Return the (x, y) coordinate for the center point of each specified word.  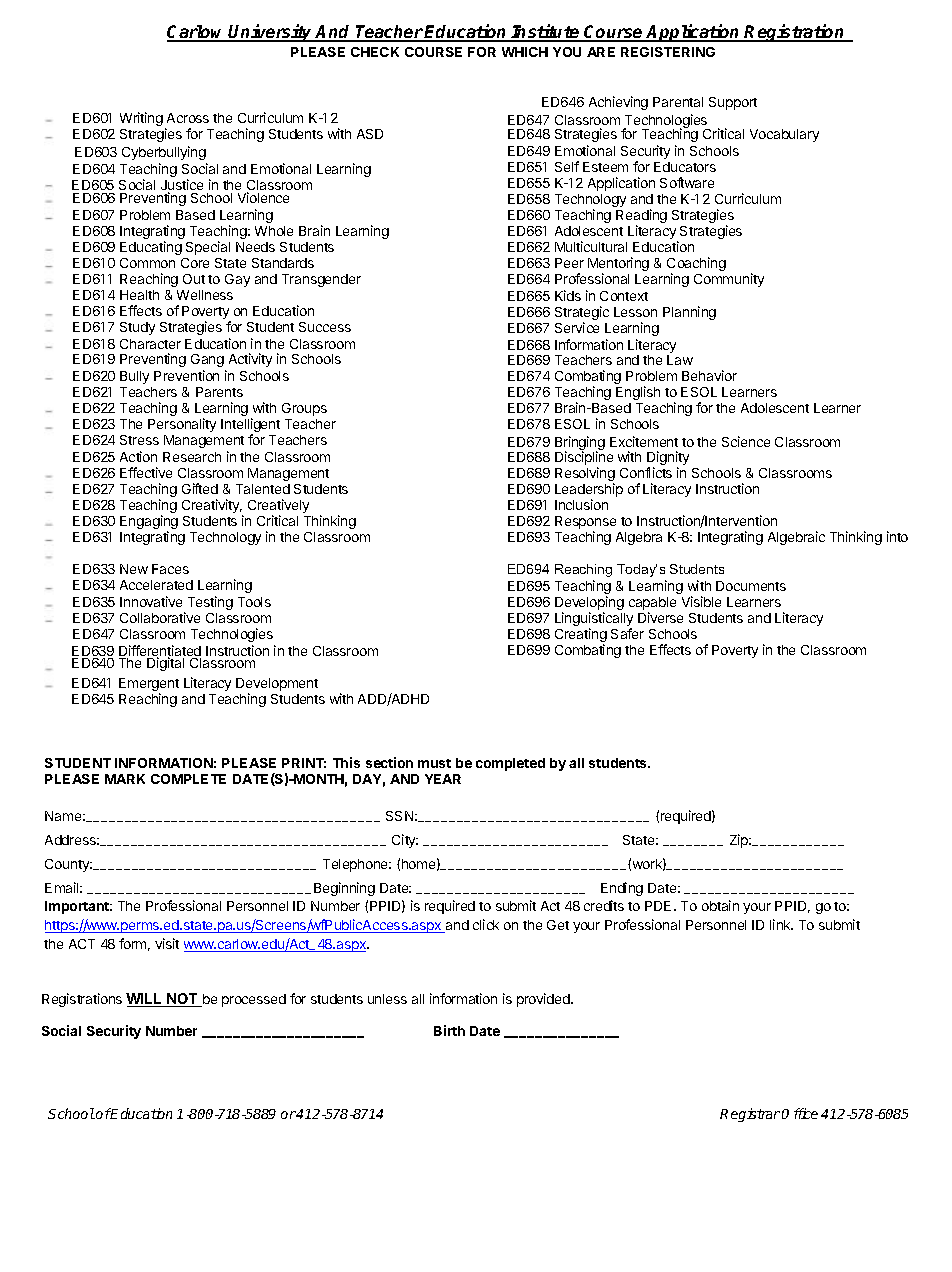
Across (188, 118)
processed (254, 1000)
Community (729, 280)
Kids (568, 295)
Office (800, 1113)
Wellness (205, 295)
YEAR (443, 779)
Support (733, 103)
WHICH (525, 52)
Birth (449, 1030)
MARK (125, 779)
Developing (589, 604)
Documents (751, 586)
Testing (210, 603)
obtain (720, 905)
